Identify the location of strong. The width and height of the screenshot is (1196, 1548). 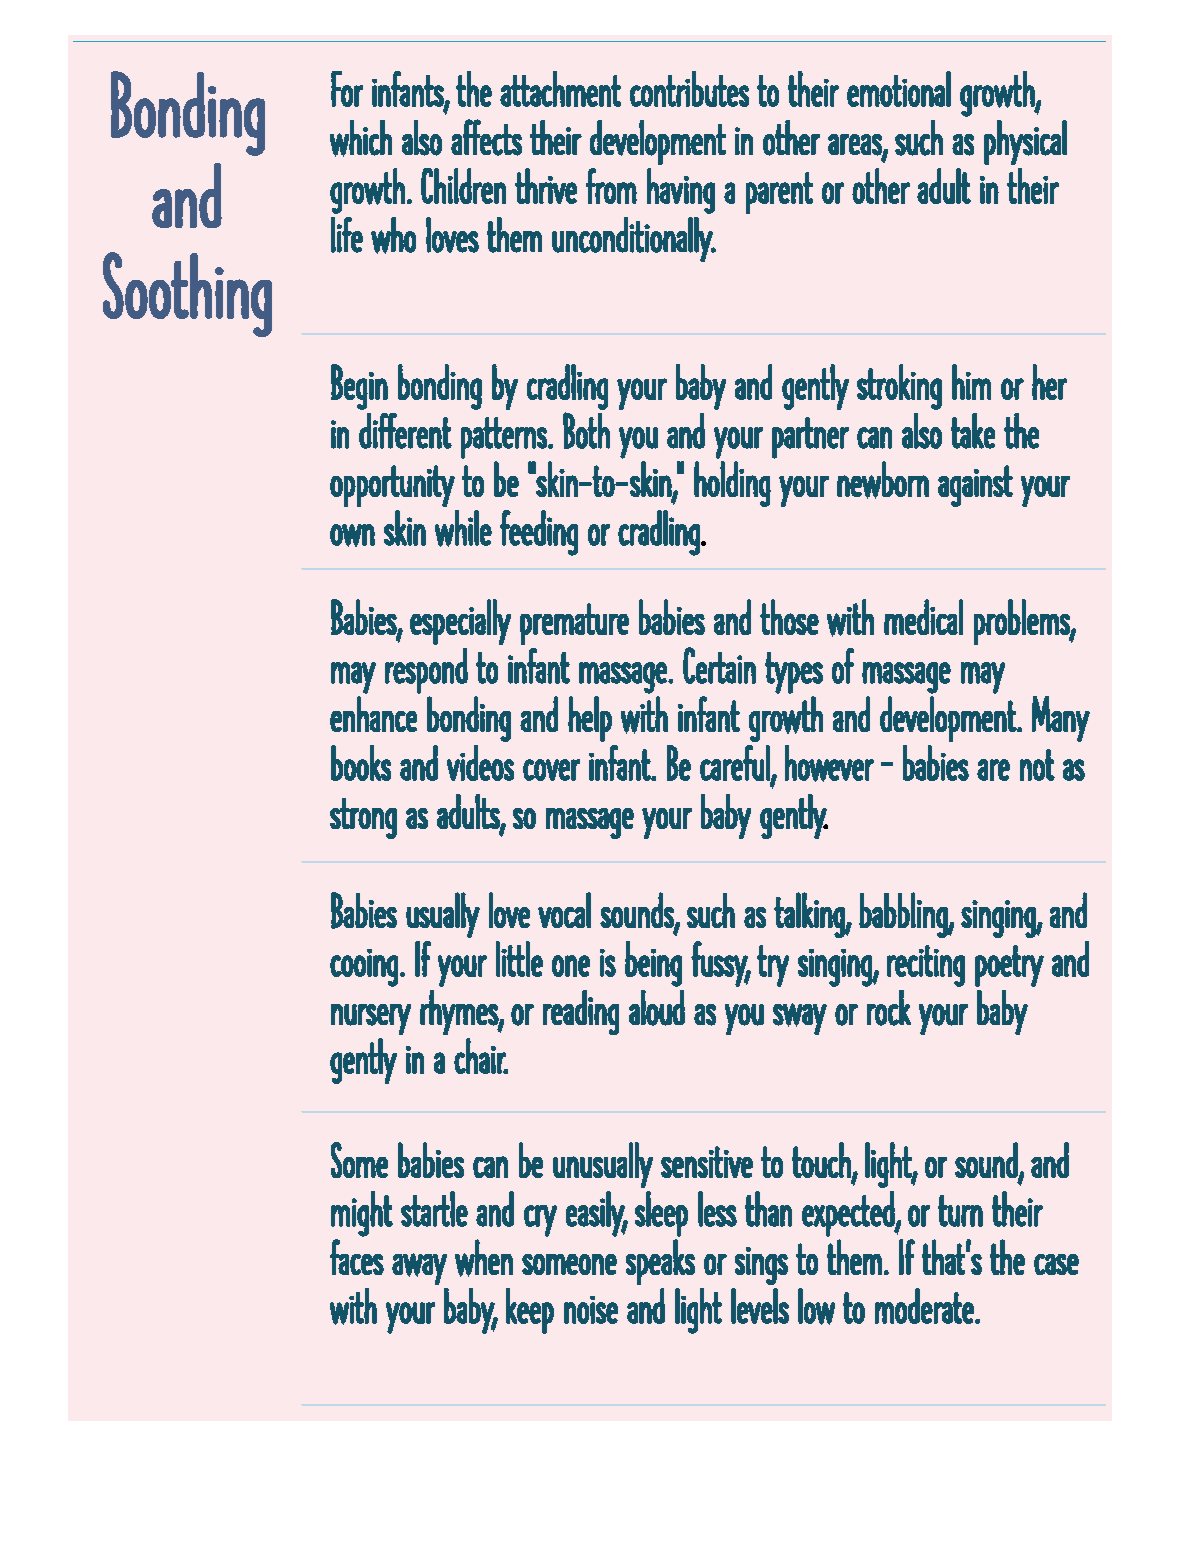
(363, 818).
